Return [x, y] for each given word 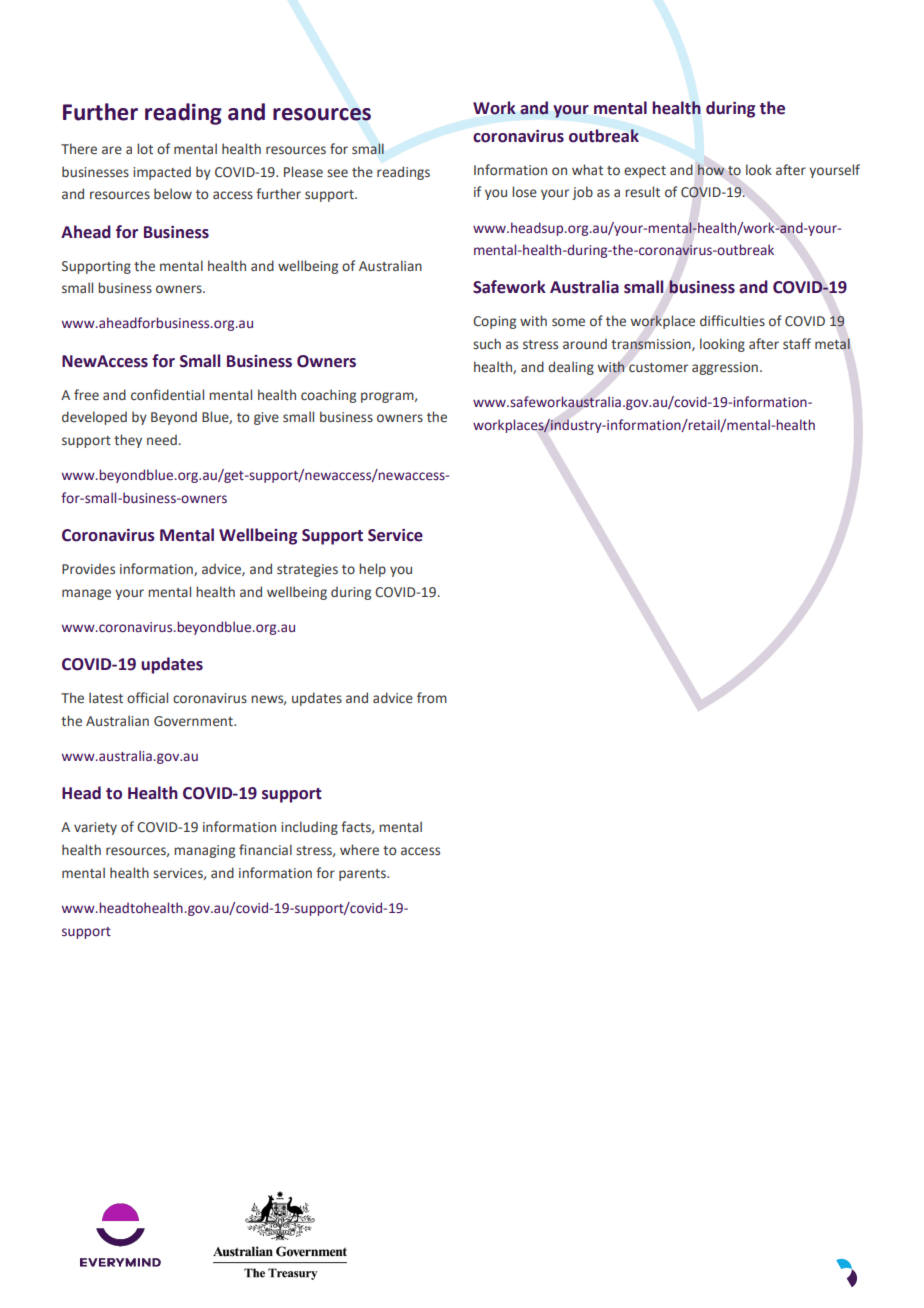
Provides [88, 569]
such [487, 343]
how [711, 169]
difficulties [732, 320]
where [359, 849]
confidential [167, 394]
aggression [725, 368]
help [372, 570]
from [432, 697]
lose [524, 192]
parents [363, 875]
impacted [162, 173]
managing [204, 851]
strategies [307, 570]
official [147, 697]
